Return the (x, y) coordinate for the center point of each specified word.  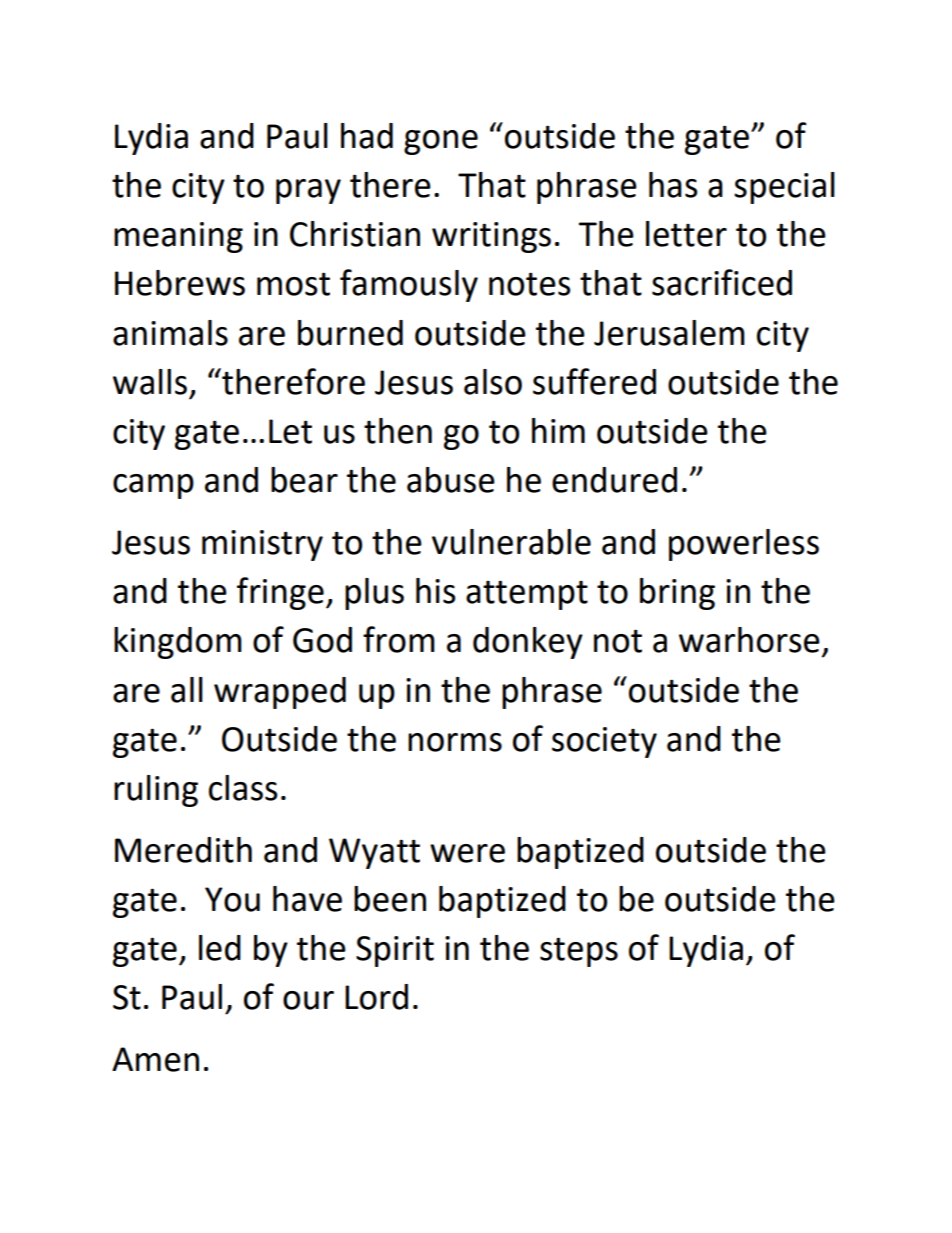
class (243, 788)
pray (308, 191)
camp (153, 486)
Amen (155, 1059)
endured (614, 480)
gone (441, 142)
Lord (376, 997)
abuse (451, 480)
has (673, 185)
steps (579, 952)
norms (455, 742)
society (604, 742)
